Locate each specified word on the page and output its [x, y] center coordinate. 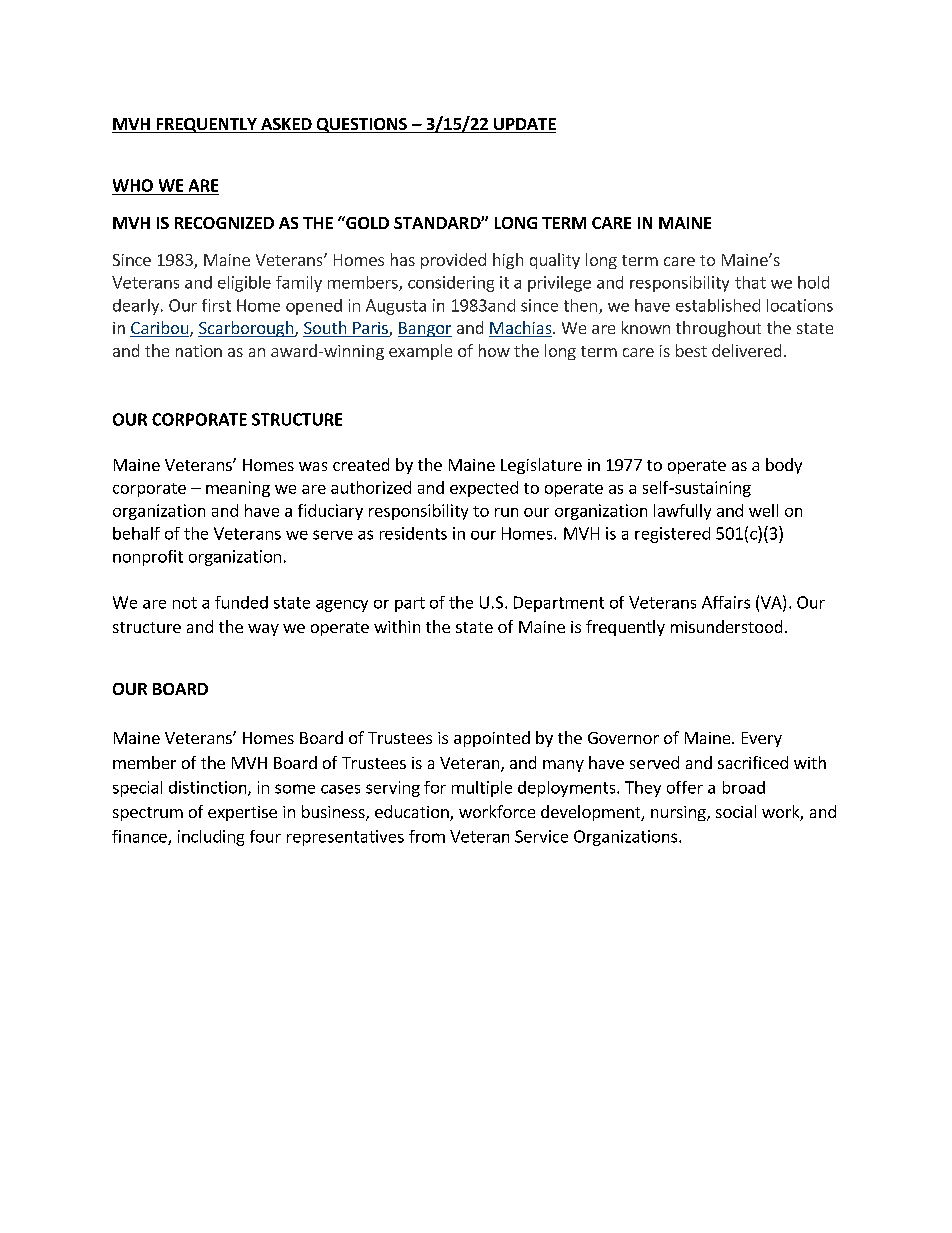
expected [484, 489]
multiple [482, 789]
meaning [238, 489]
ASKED [286, 125]
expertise [242, 813]
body [784, 466]
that [750, 282]
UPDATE [524, 125]
